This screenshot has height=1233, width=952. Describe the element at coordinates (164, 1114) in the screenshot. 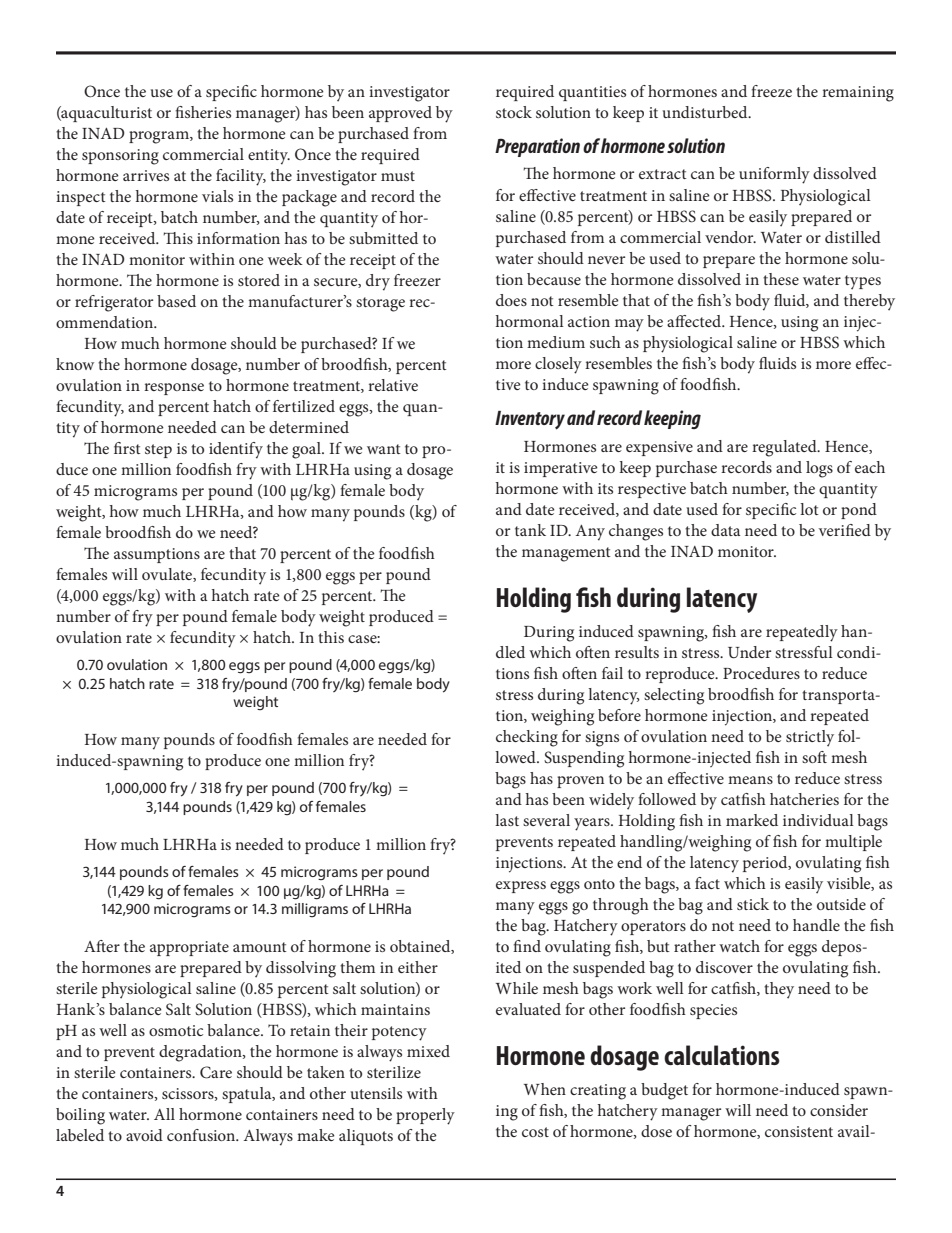

I see `All` at that location.
